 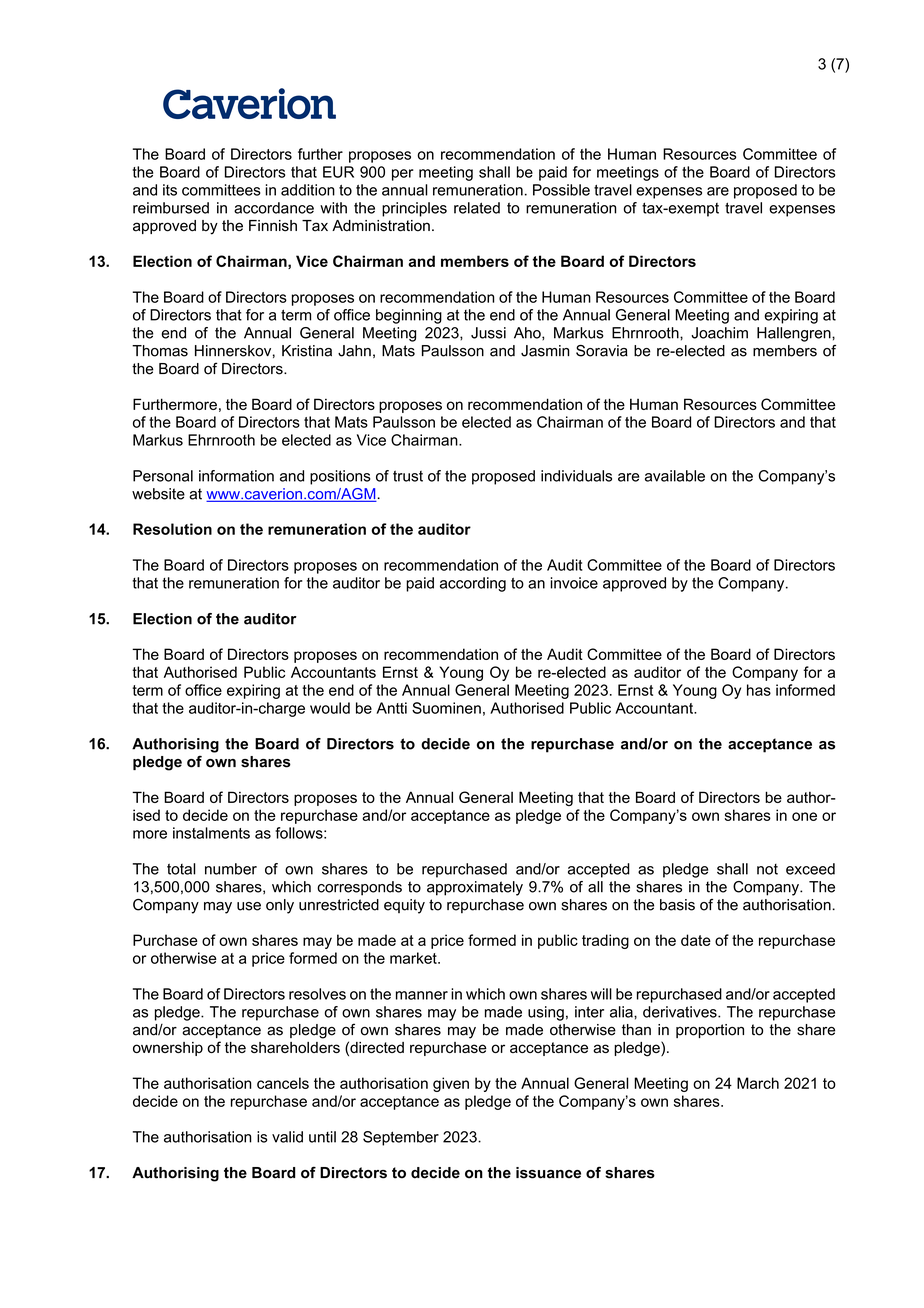 What do you see at coordinates (719, 333) in the image?
I see `Joachim` at bounding box center [719, 333].
